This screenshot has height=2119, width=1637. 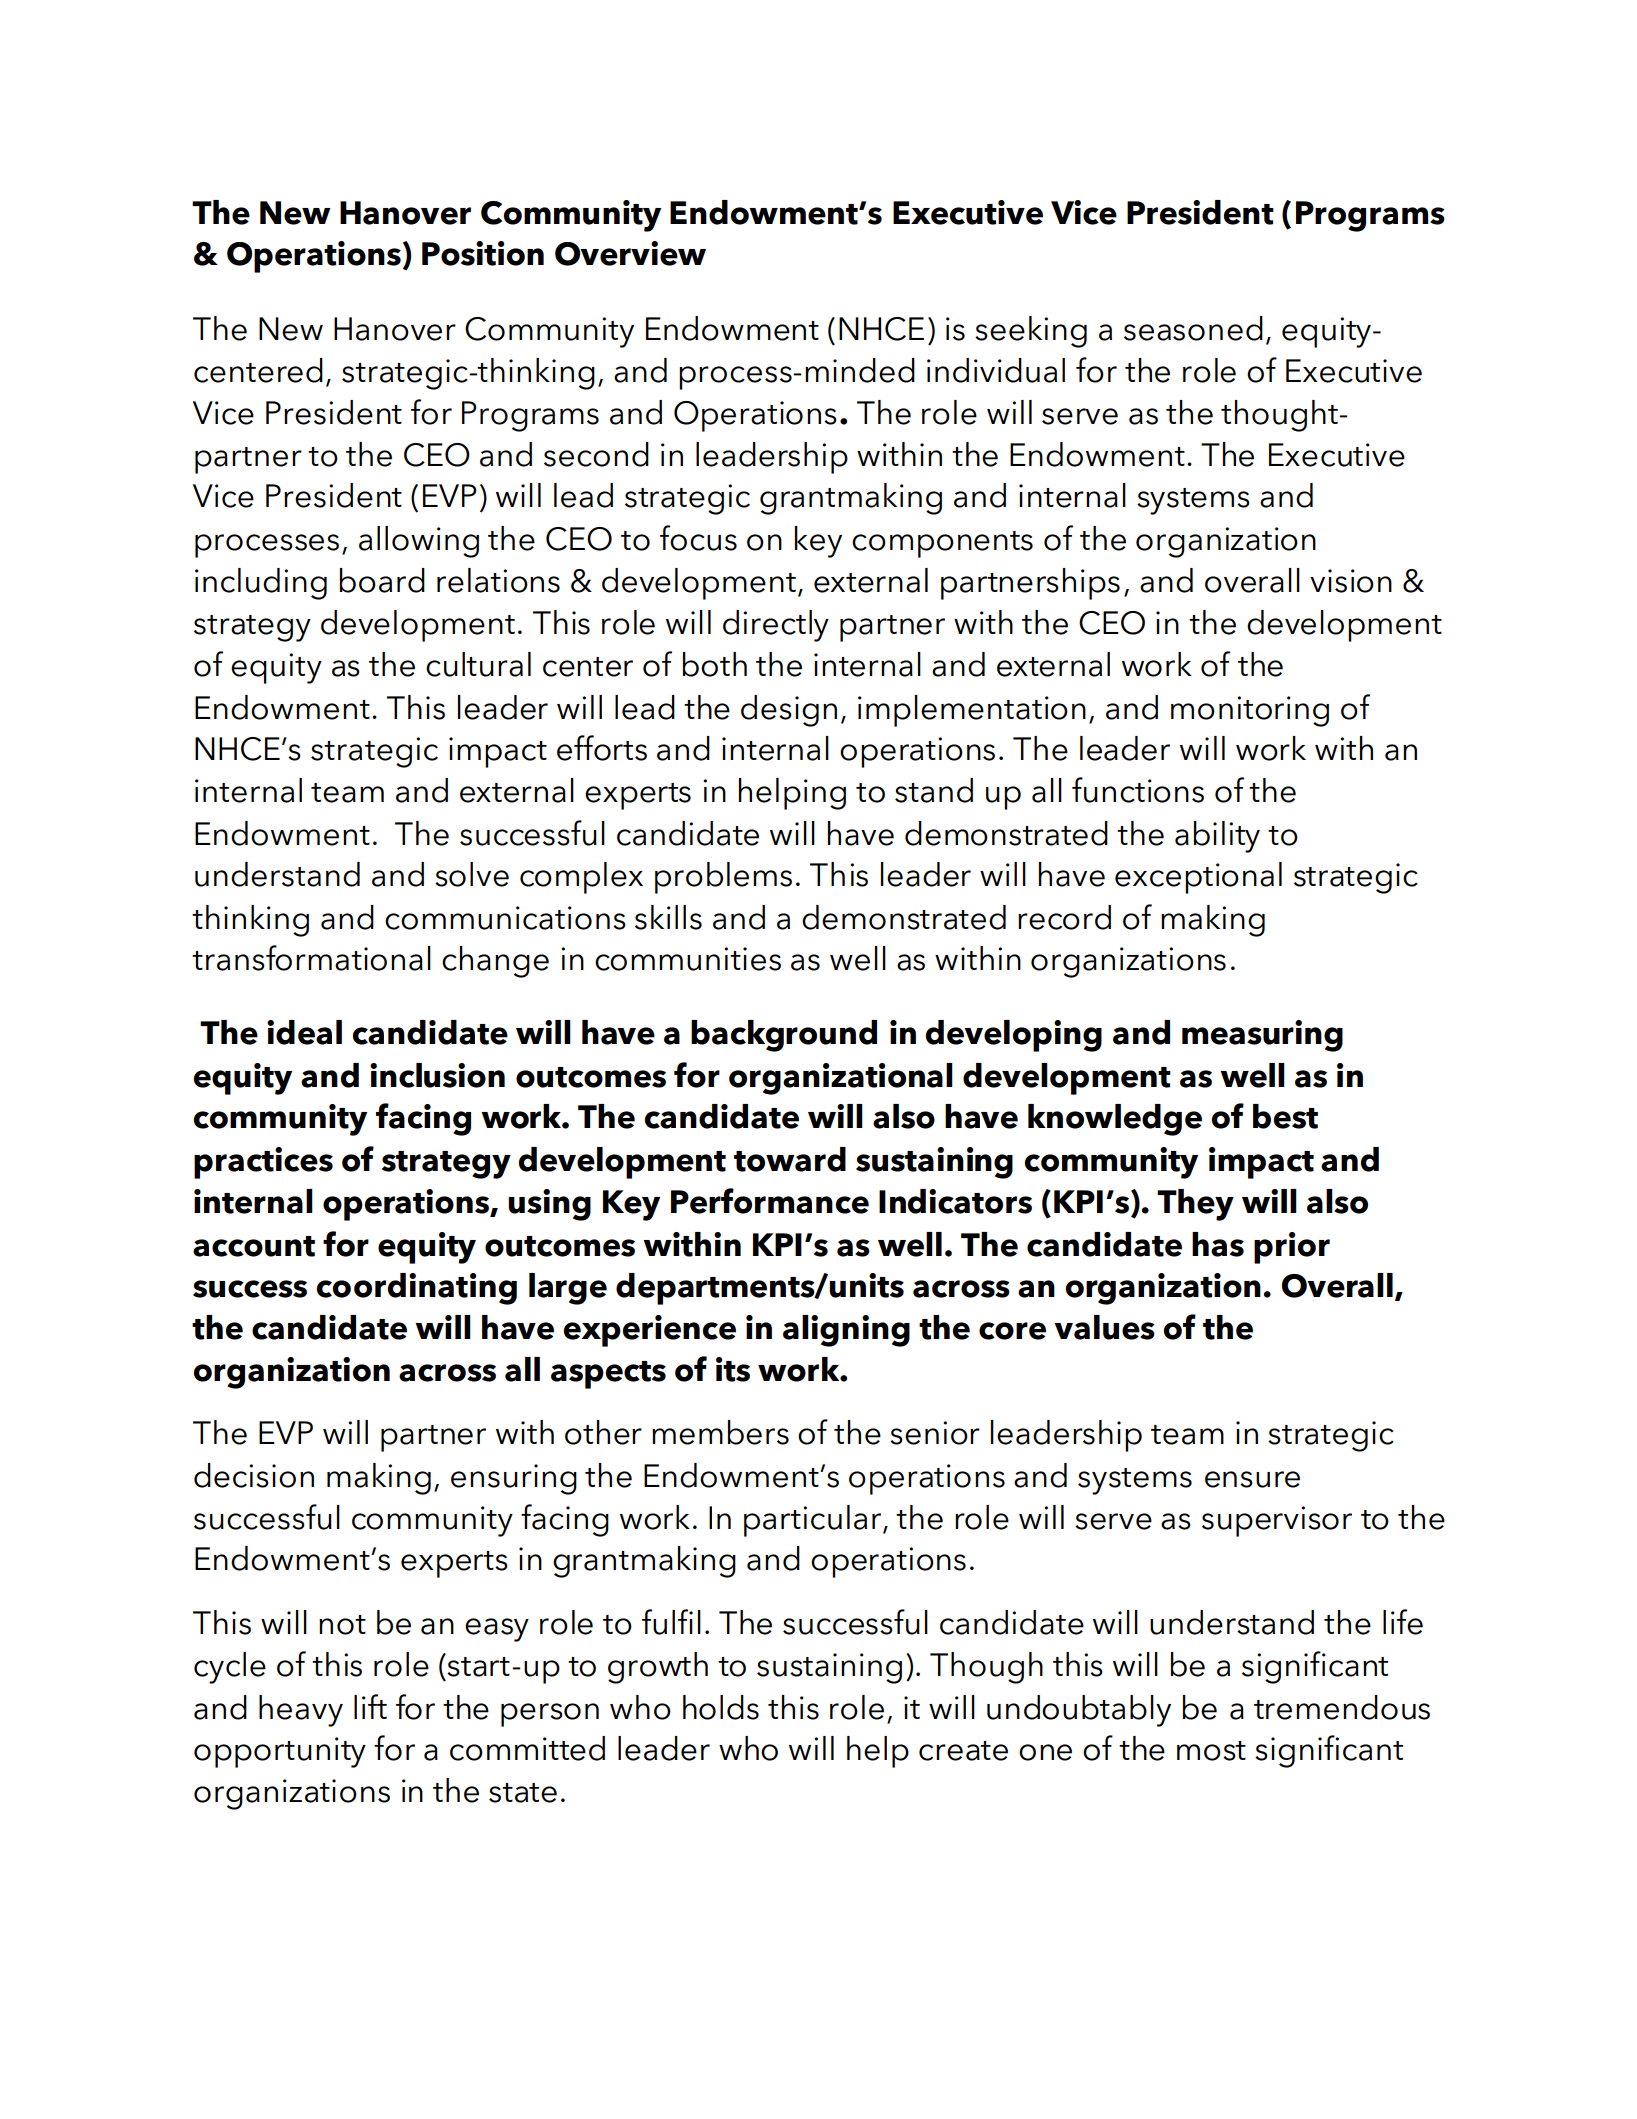 I want to click on measuring, so click(x=1262, y=1036).
